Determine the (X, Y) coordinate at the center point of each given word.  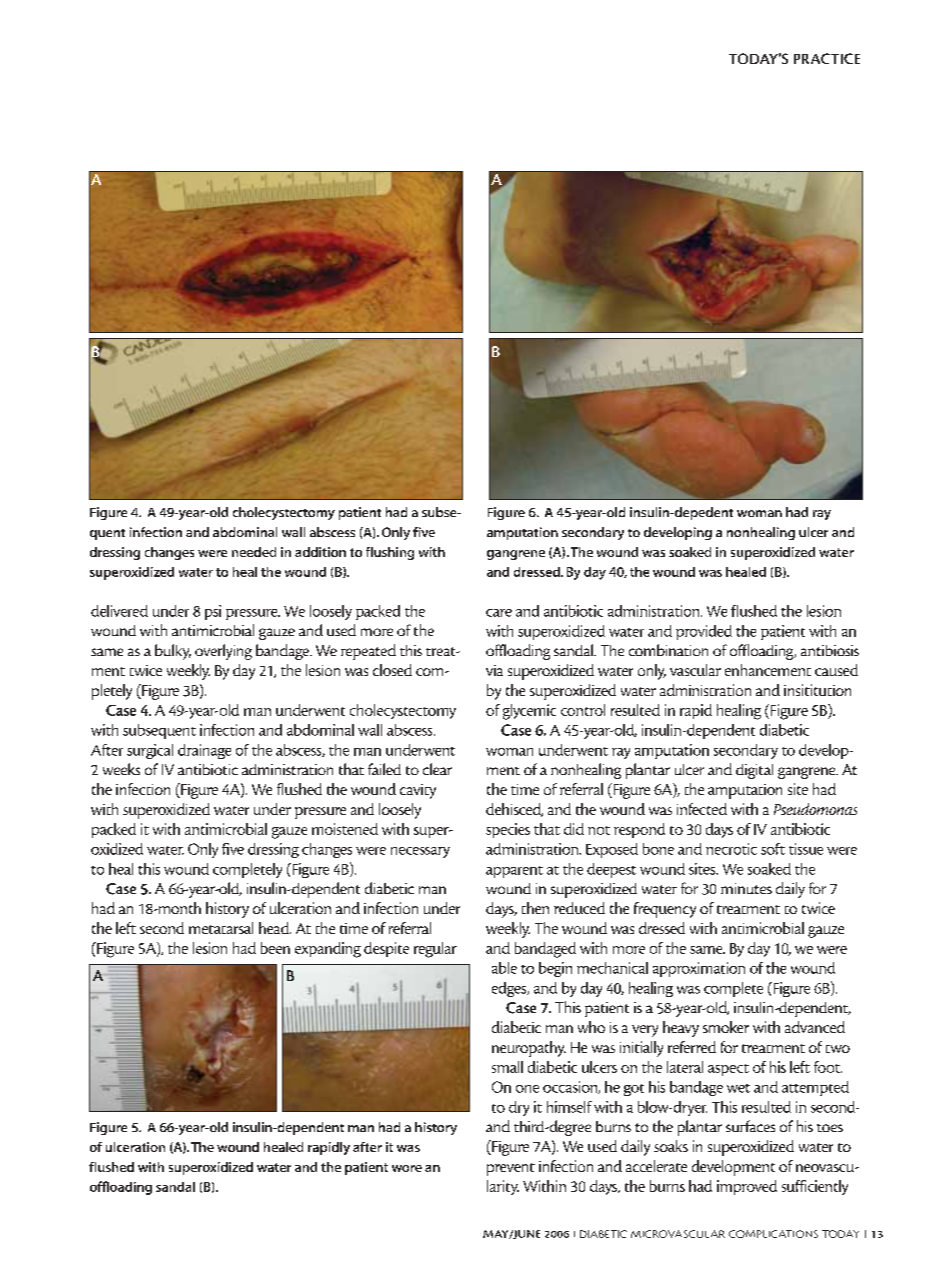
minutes (746, 888)
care (499, 613)
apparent (514, 872)
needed (254, 552)
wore (407, 1168)
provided (704, 632)
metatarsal (221, 928)
